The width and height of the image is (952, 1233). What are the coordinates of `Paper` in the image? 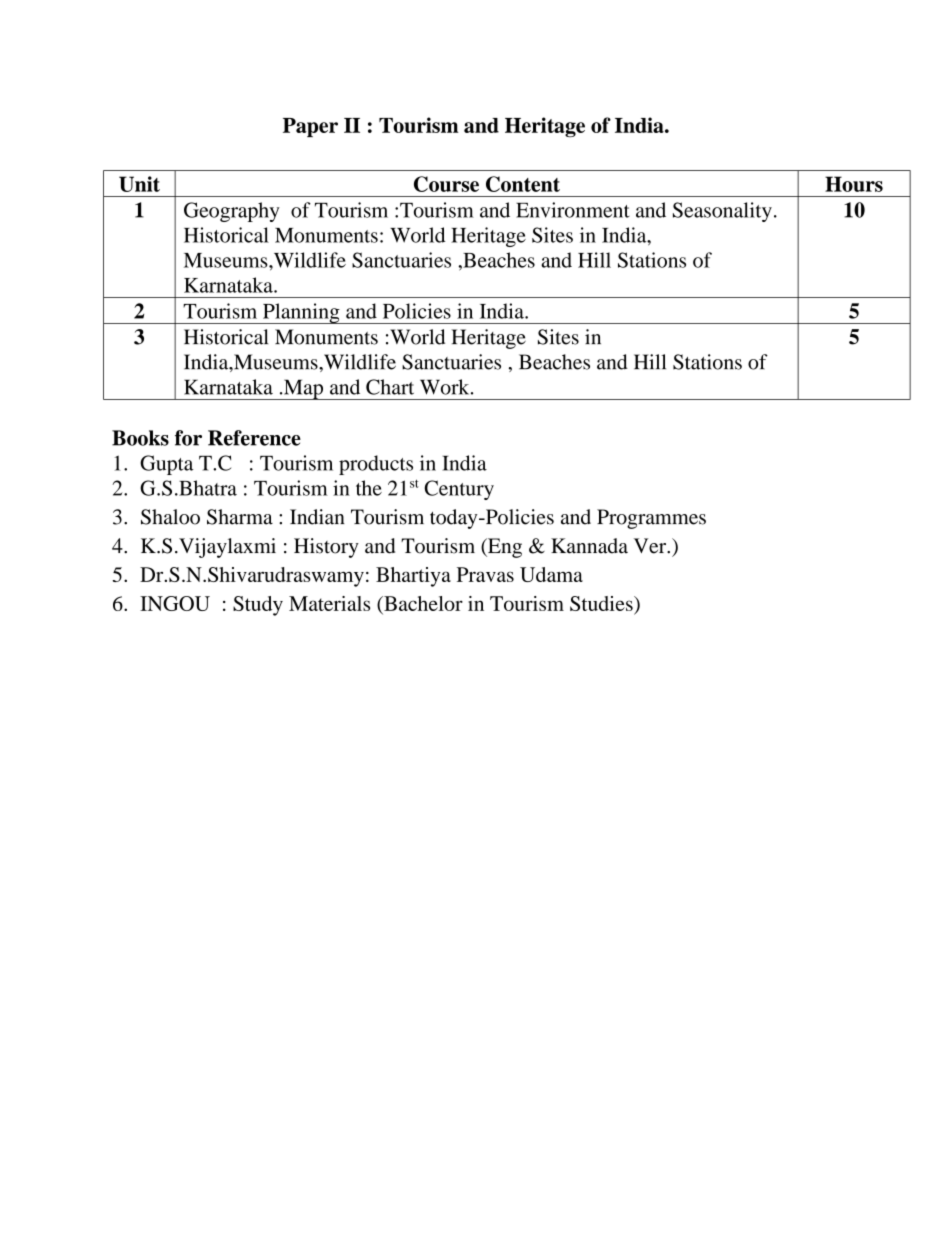 It's located at (310, 127).
